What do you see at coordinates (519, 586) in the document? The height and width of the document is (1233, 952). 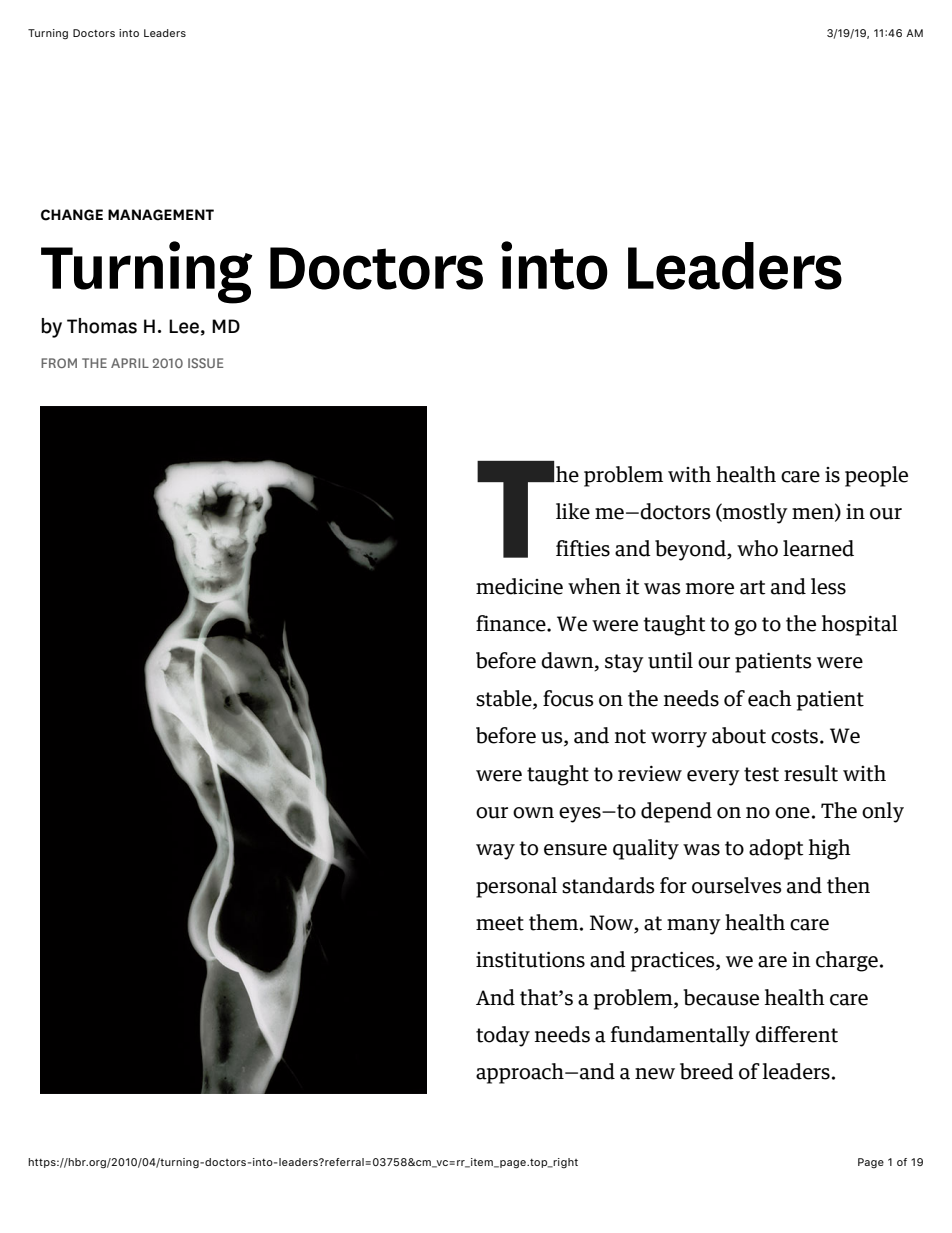 I see `medicine` at bounding box center [519, 586].
